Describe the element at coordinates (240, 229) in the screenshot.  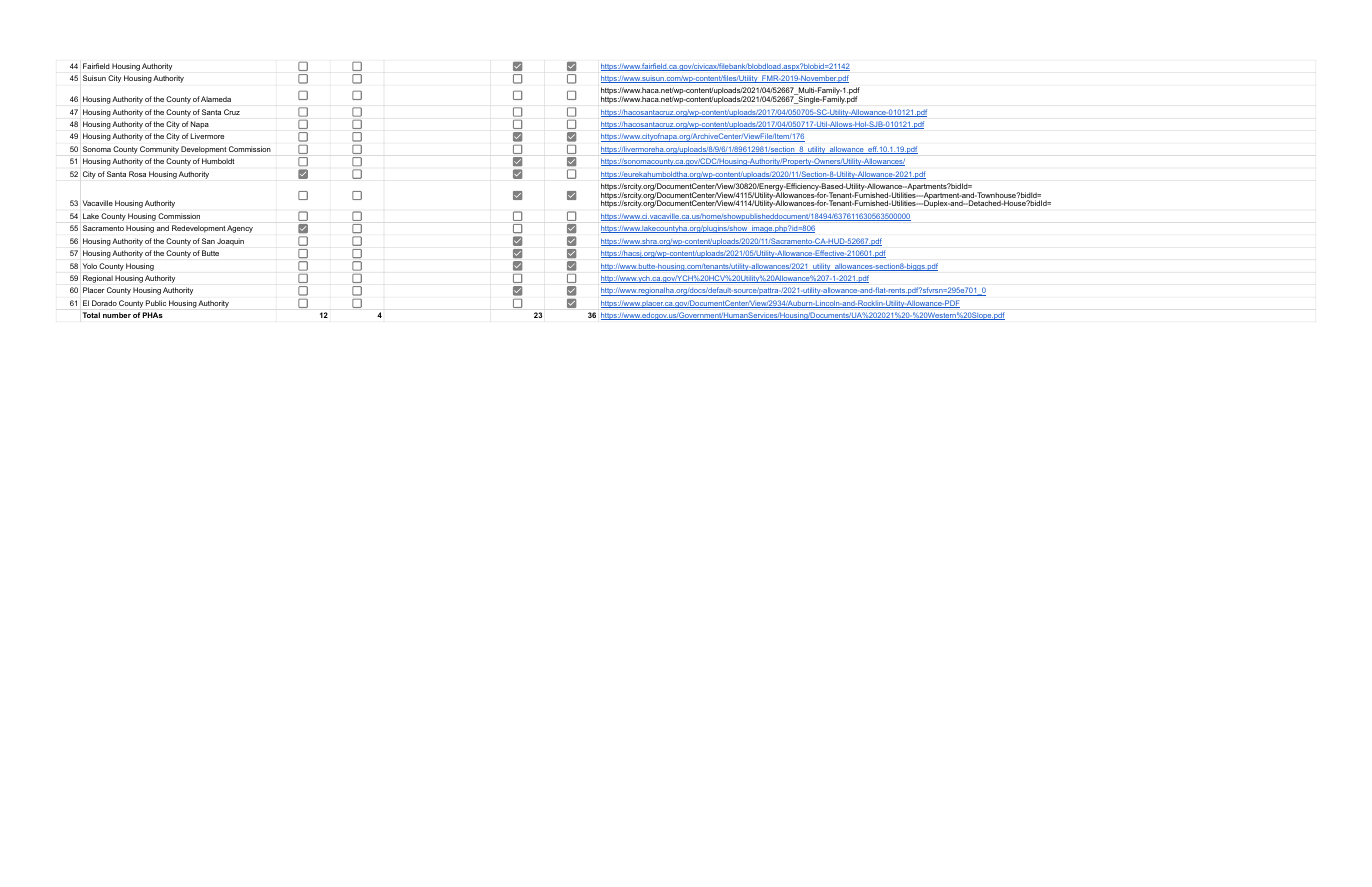
I see `Agency` at that location.
